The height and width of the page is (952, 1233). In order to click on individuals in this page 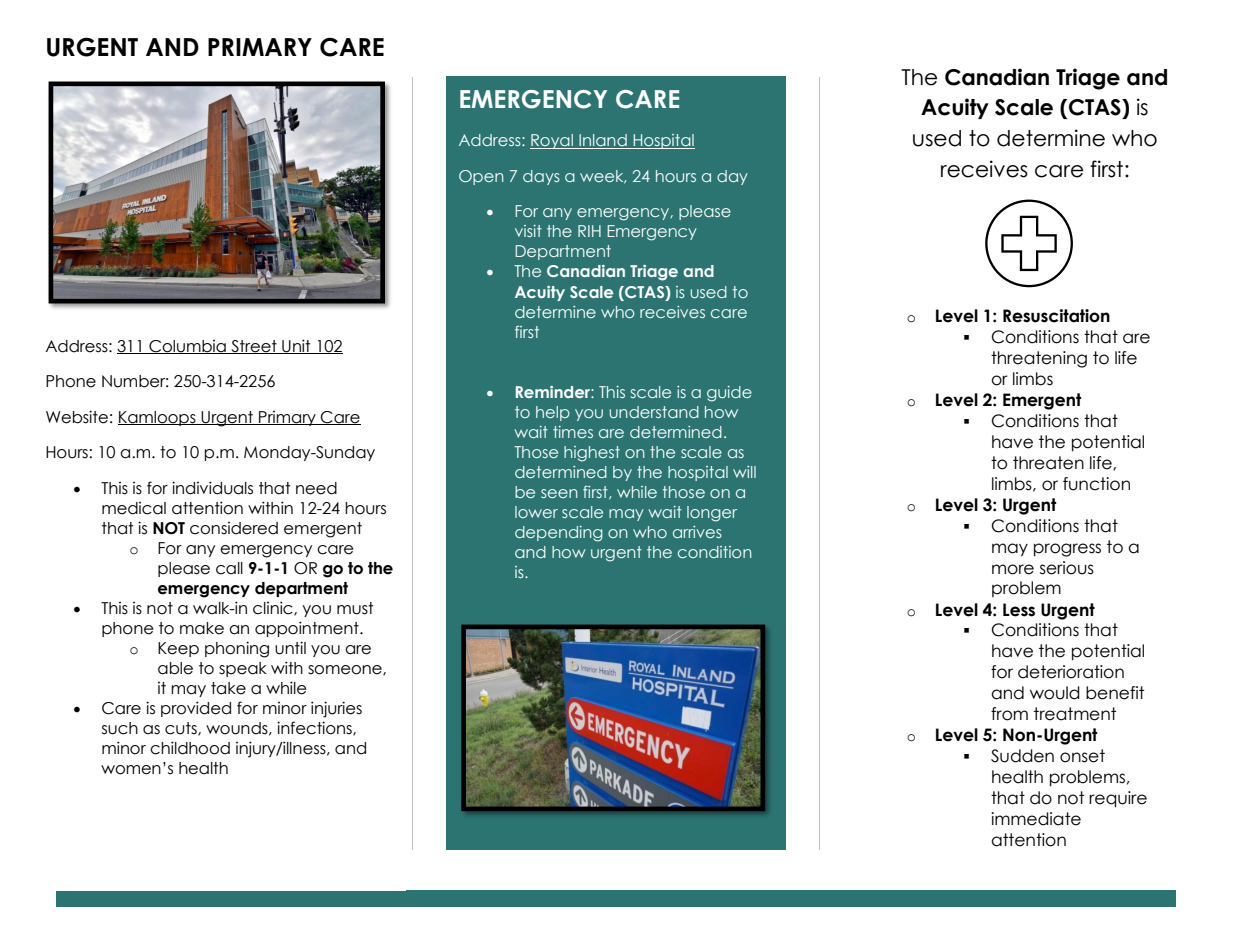, I will do `click(212, 488)`.
